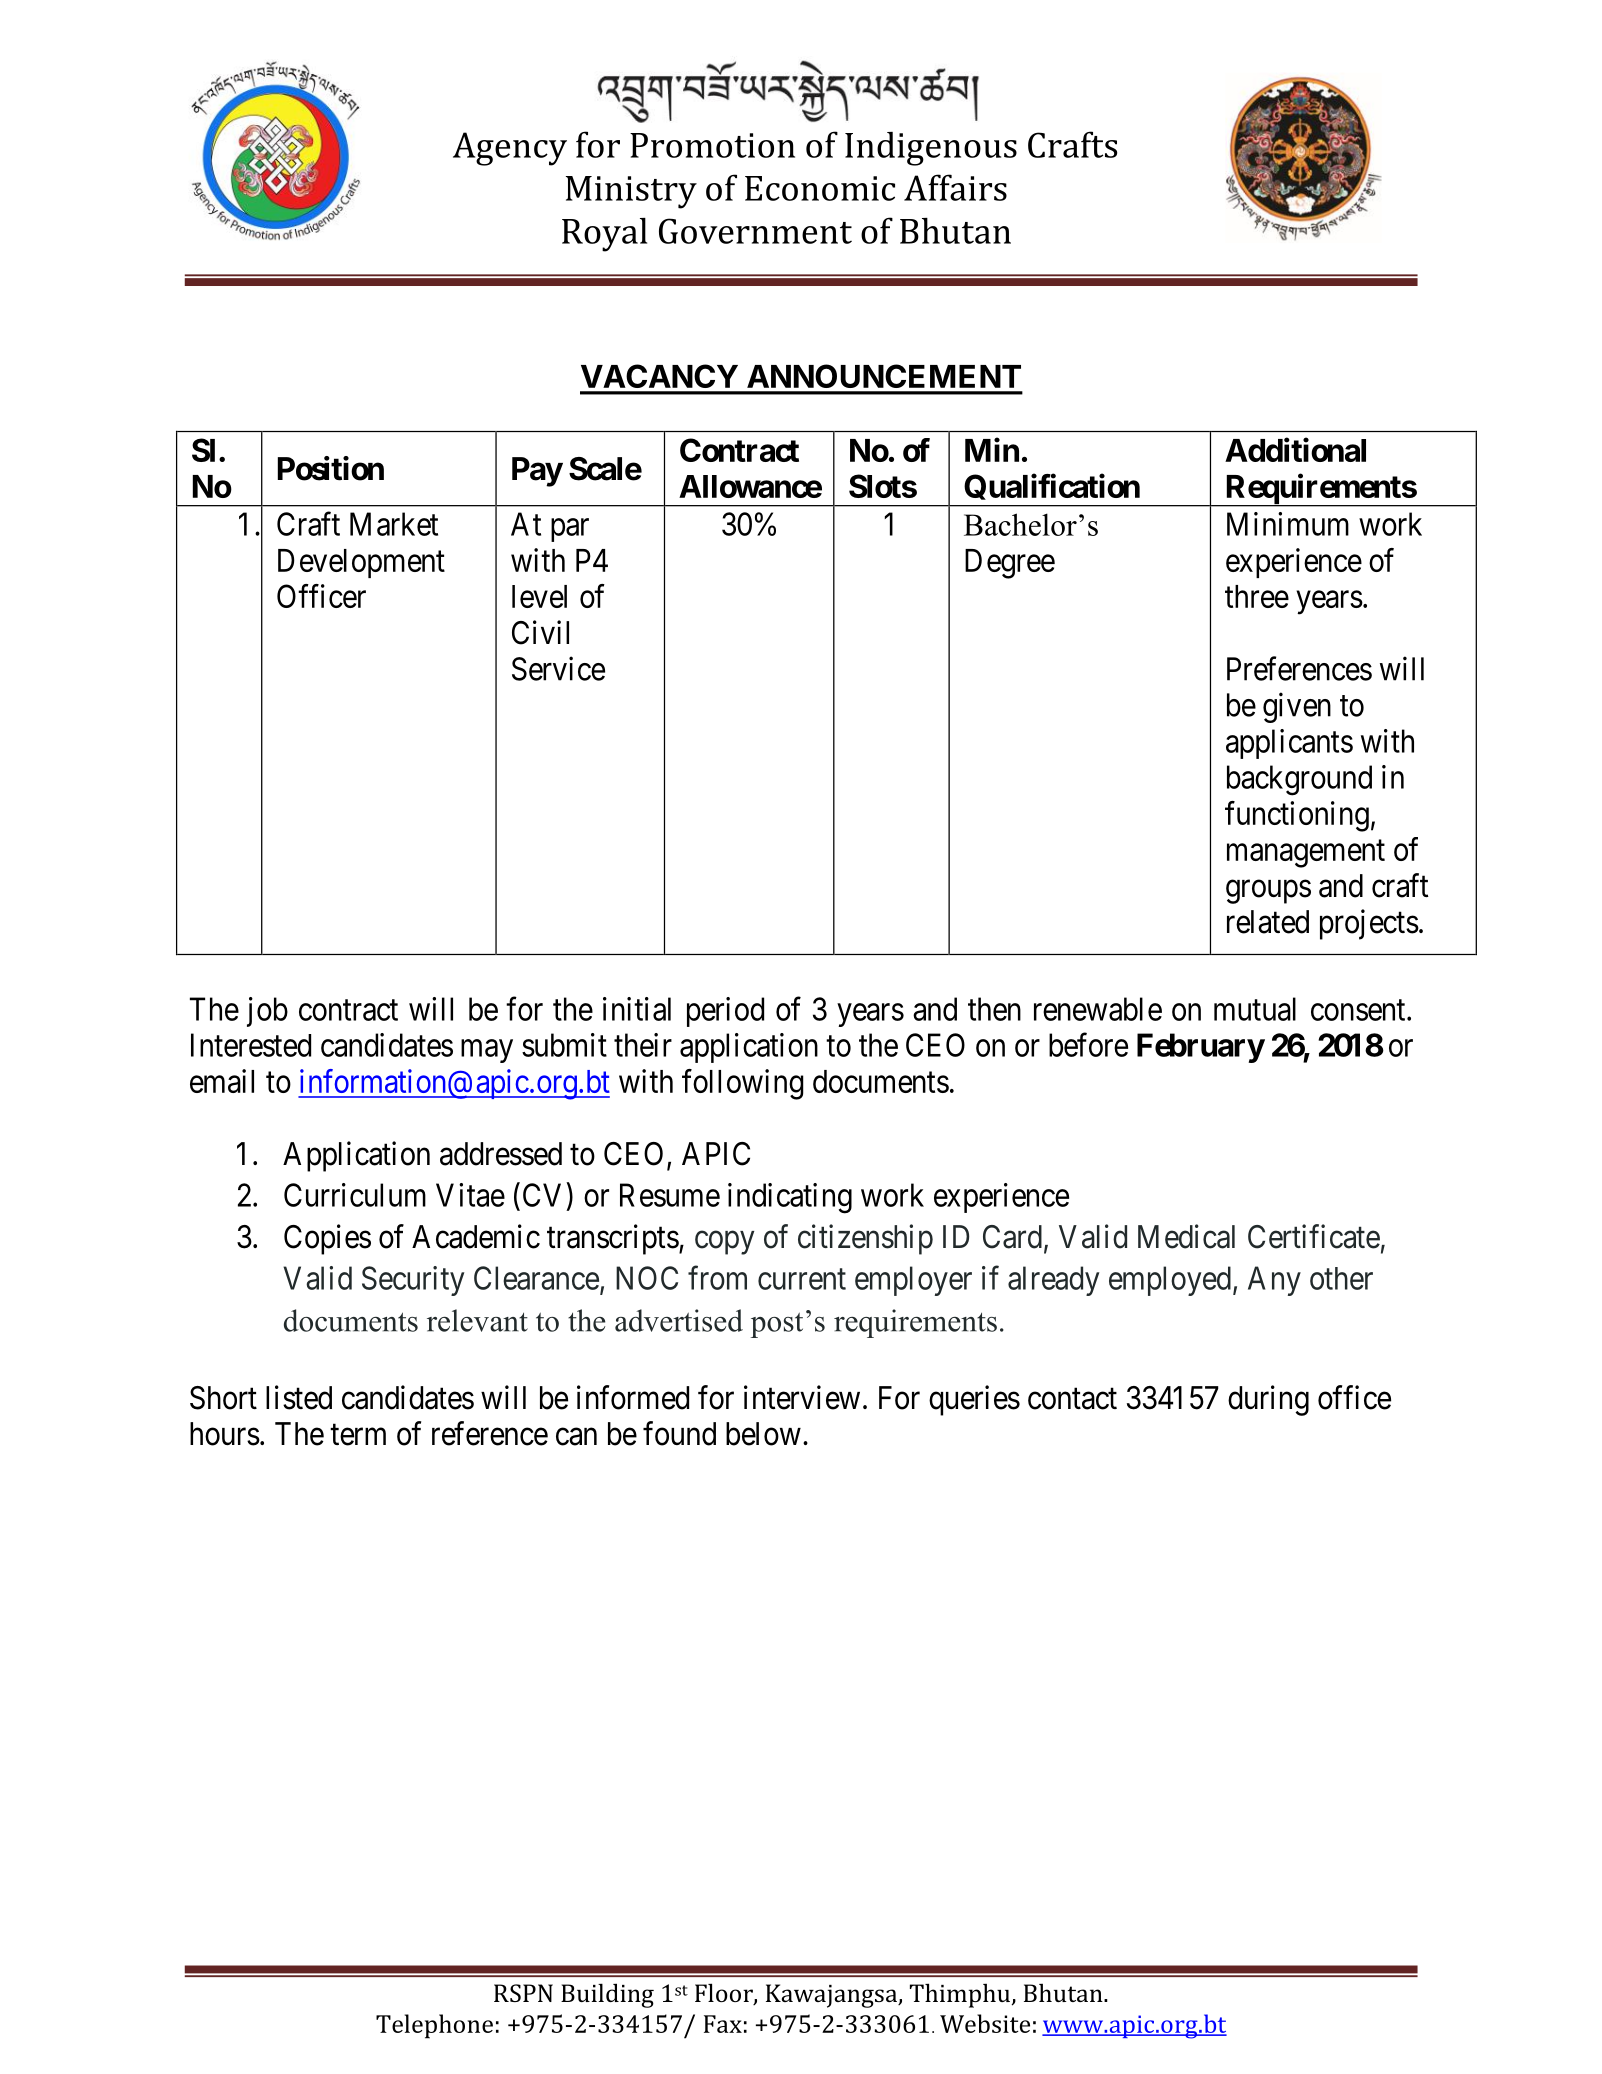 The height and width of the document is (2074, 1602). What do you see at coordinates (570, 530) in the document?
I see `par` at bounding box center [570, 530].
